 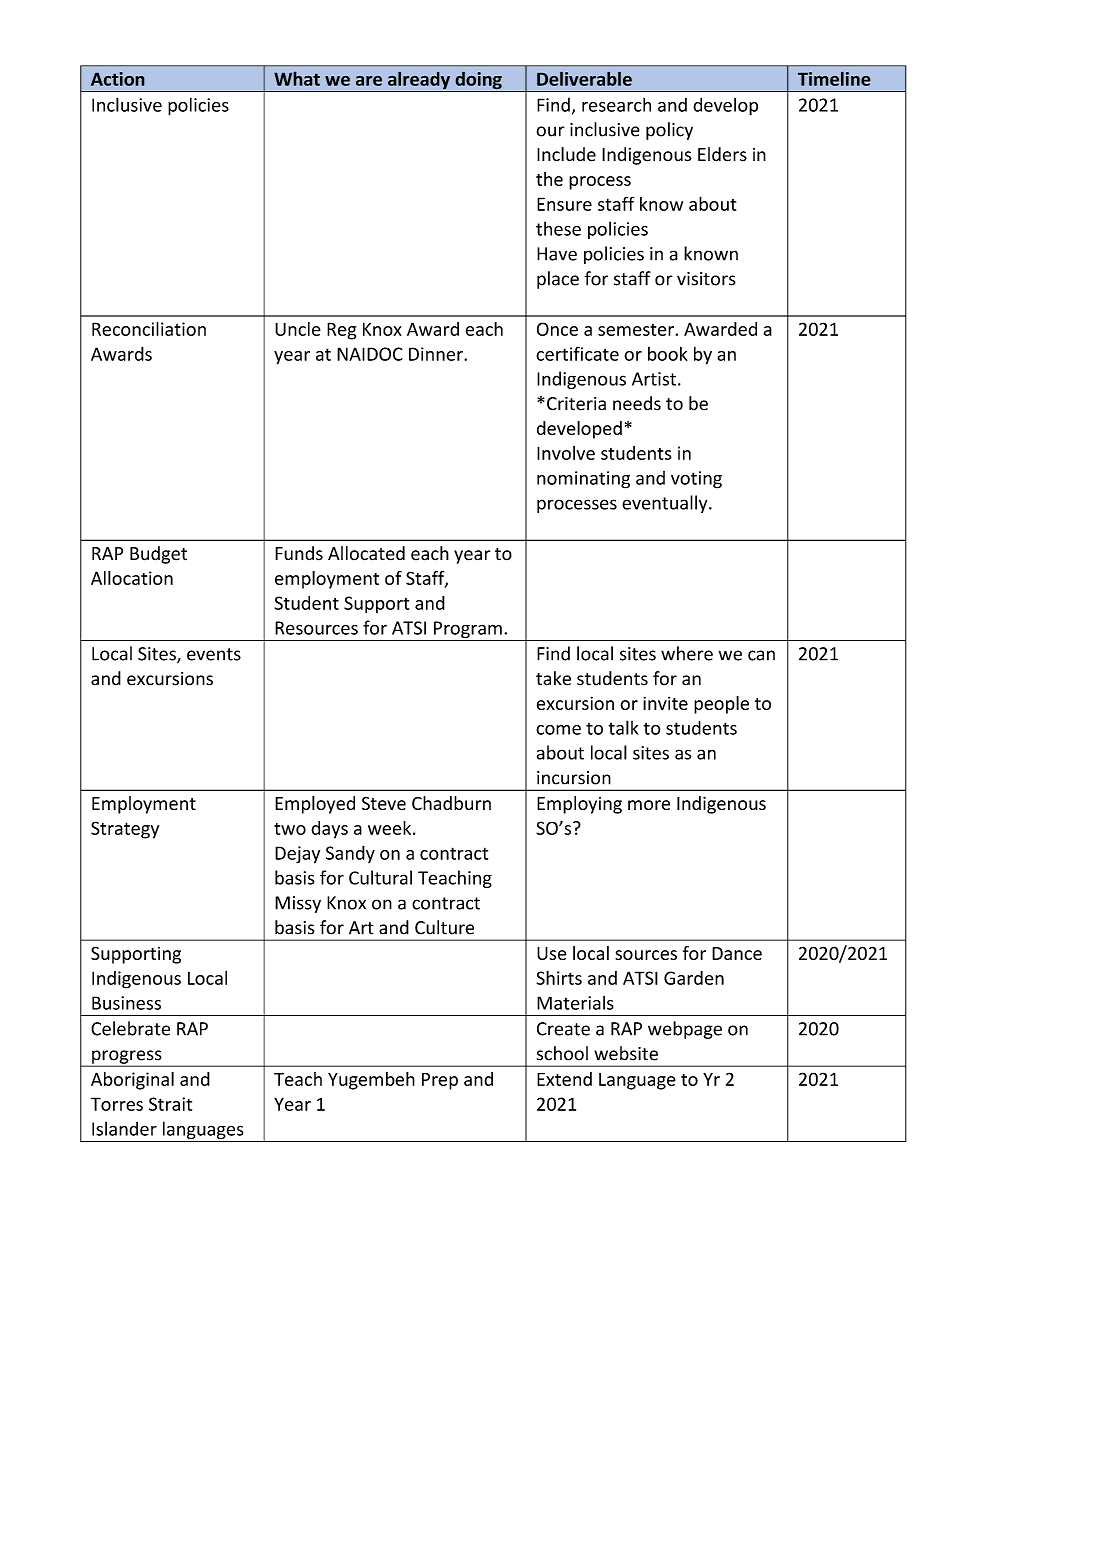 What do you see at coordinates (721, 705) in the image?
I see `people` at bounding box center [721, 705].
